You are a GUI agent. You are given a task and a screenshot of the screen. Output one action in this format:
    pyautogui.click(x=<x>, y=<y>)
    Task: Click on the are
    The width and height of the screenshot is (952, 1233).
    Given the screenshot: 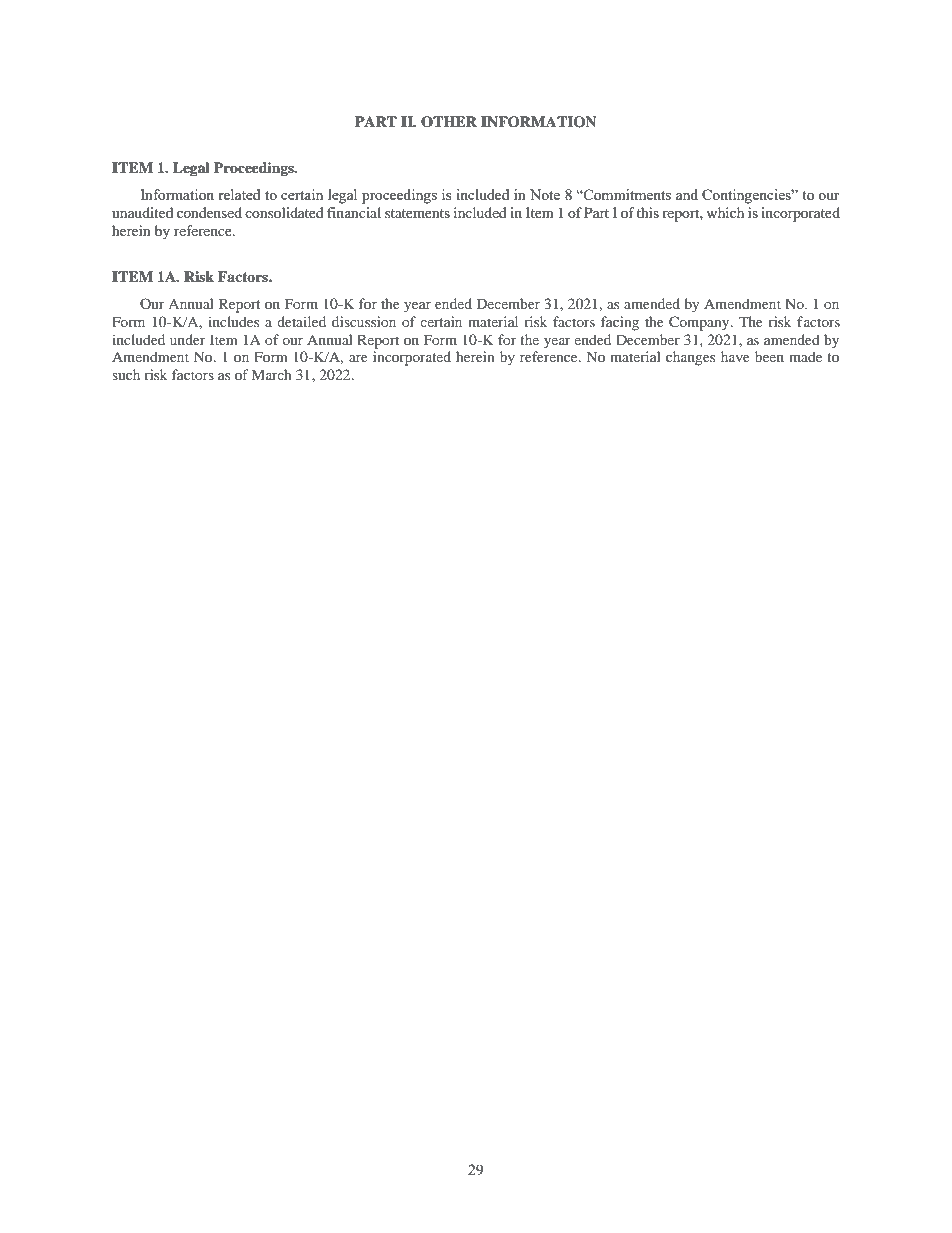 What is the action you would take?
    pyautogui.click(x=358, y=358)
